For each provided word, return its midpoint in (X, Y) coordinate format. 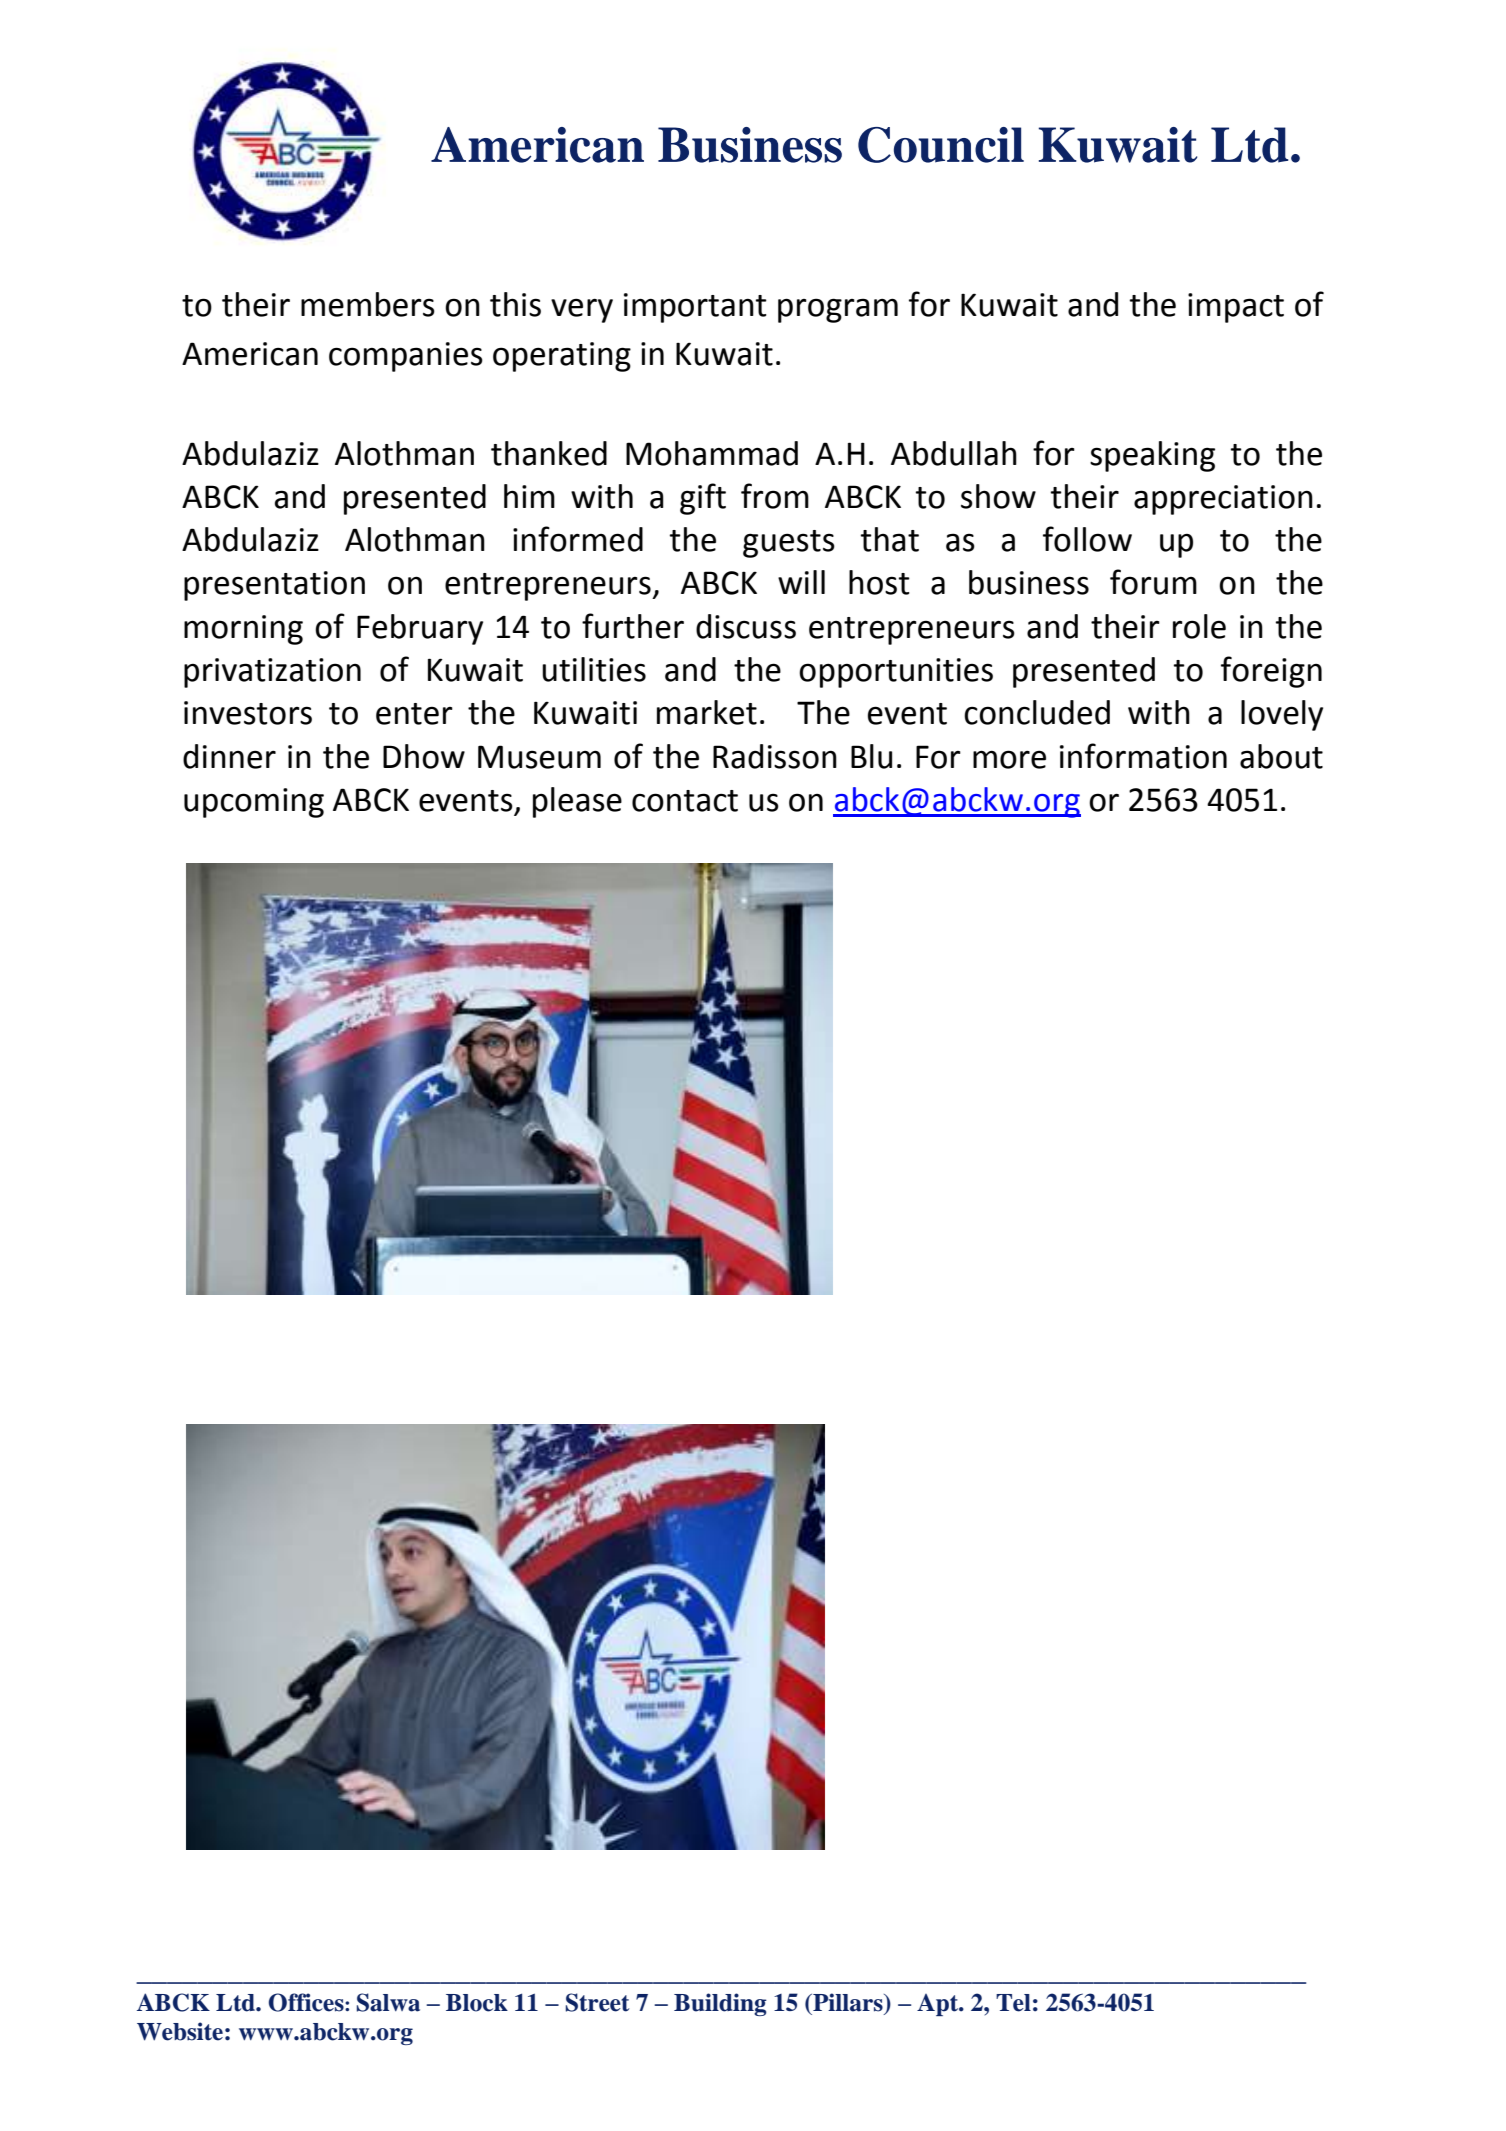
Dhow (424, 756)
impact (1236, 308)
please (577, 802)
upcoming (254, 803)
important (695, 308)
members (368, 304)
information (1143, 756)
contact (685, 801)
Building (720, 2004)
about (1281, 756)
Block (477, 2003)
